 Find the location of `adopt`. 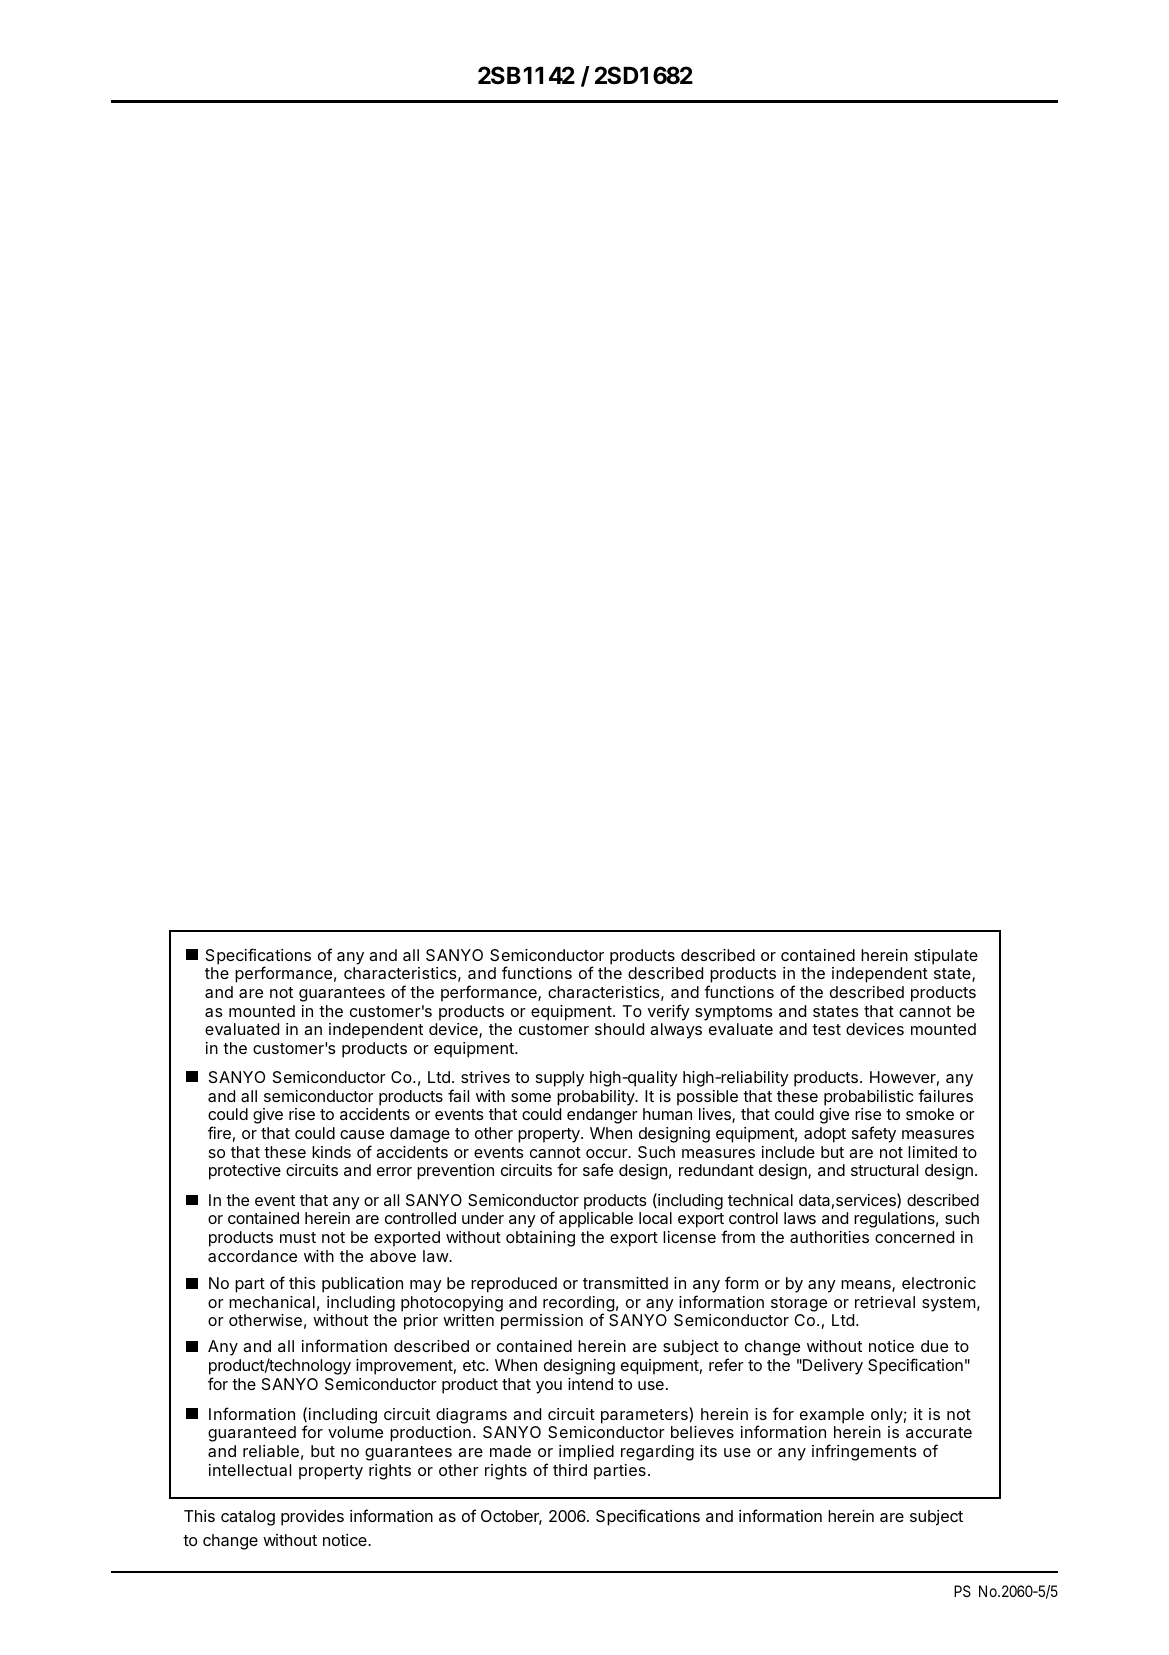

adopt is located at coordinates (825, 1135).
